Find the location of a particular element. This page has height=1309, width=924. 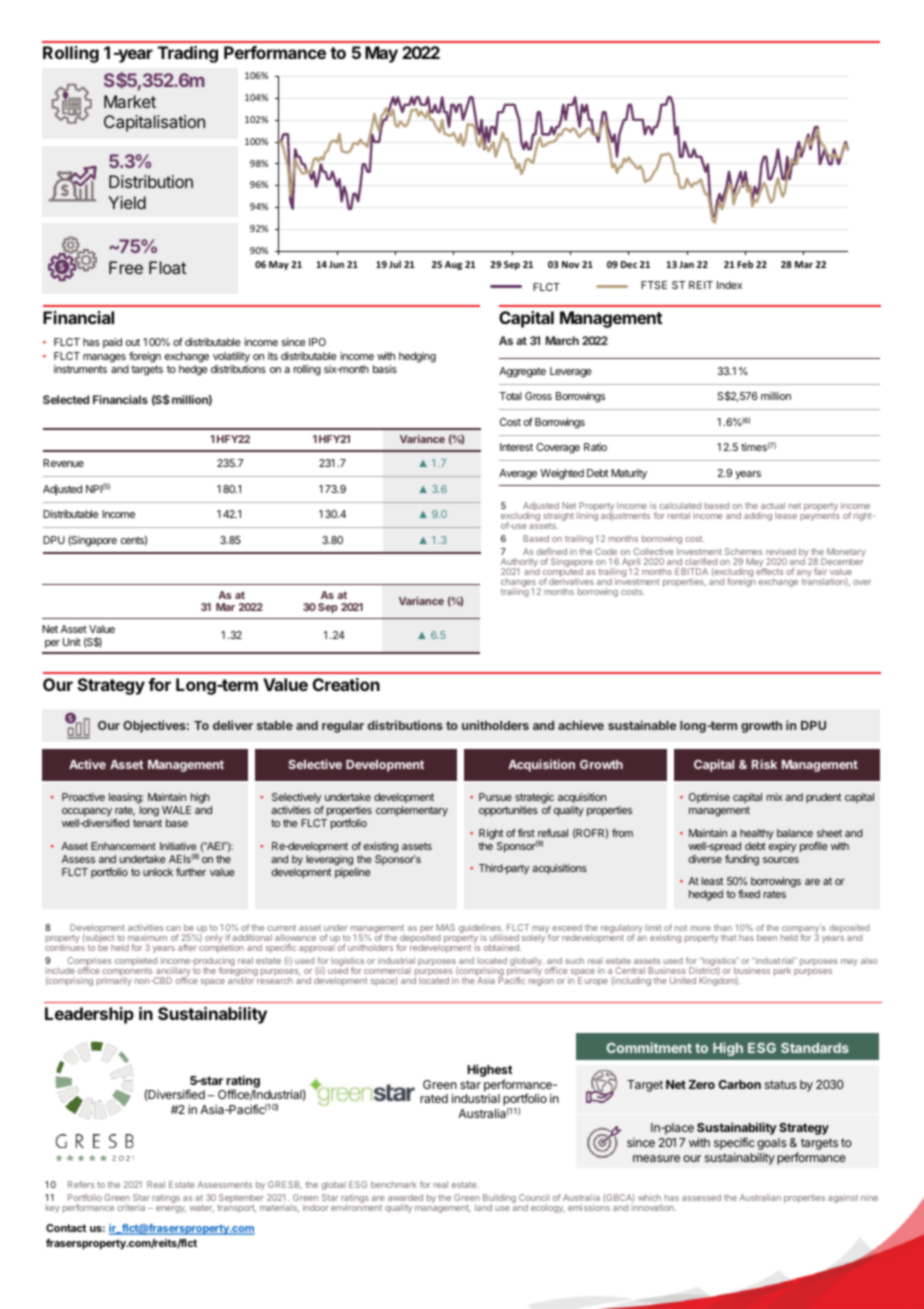

Market is located at coordinates (130, 101).
